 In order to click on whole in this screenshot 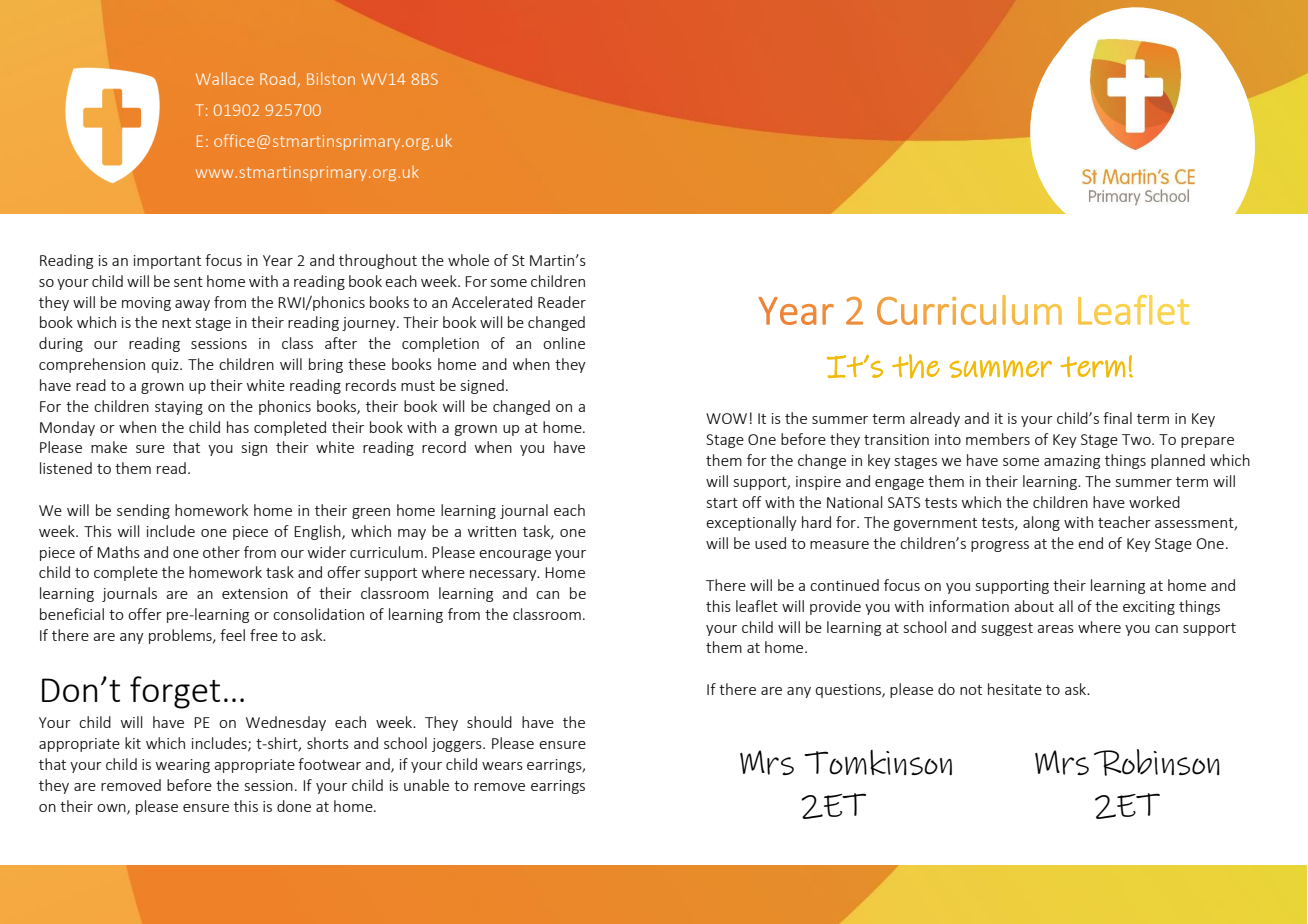, I will do `click(468, 260)`.
